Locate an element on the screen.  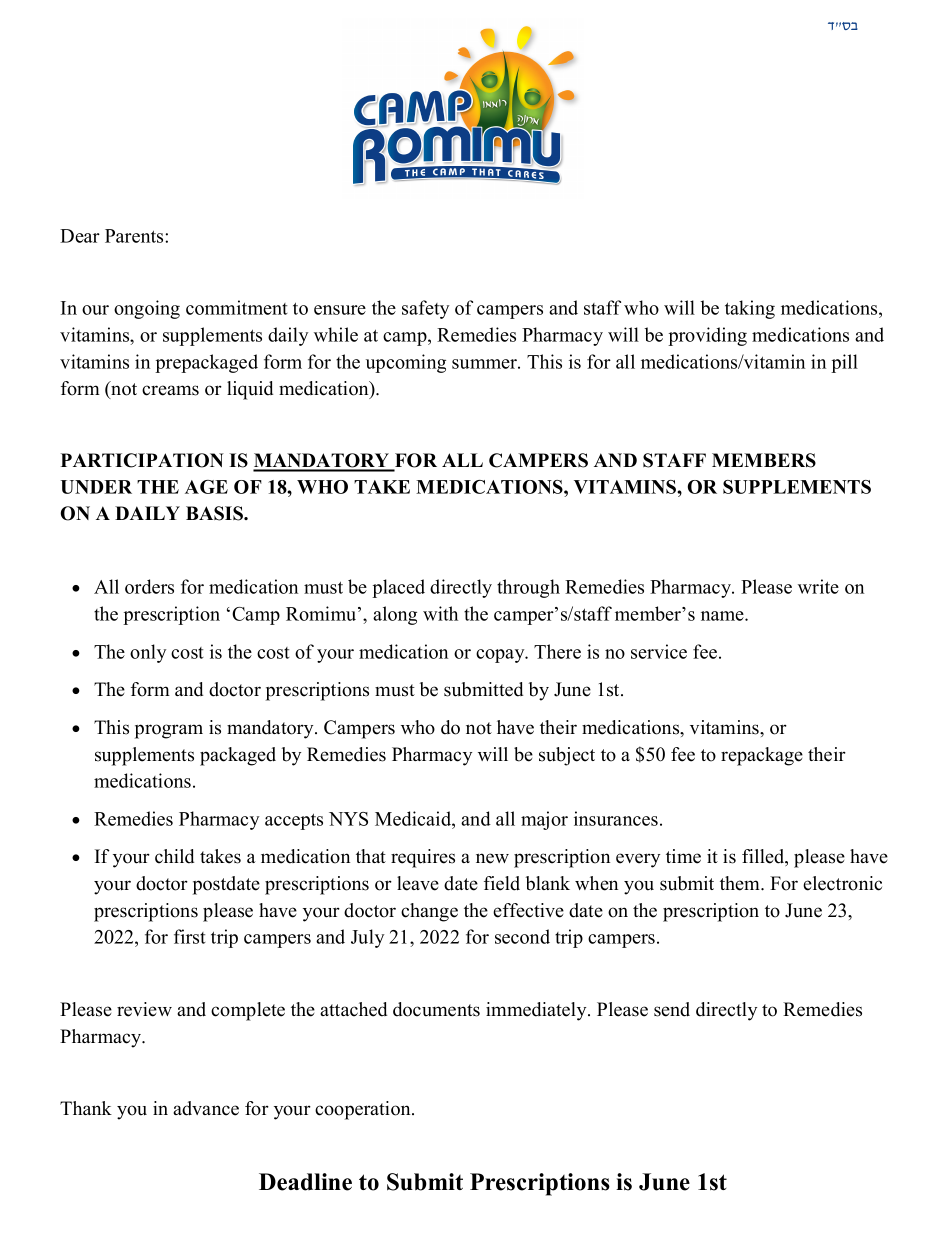
them is located at coordinates (741, 883).
